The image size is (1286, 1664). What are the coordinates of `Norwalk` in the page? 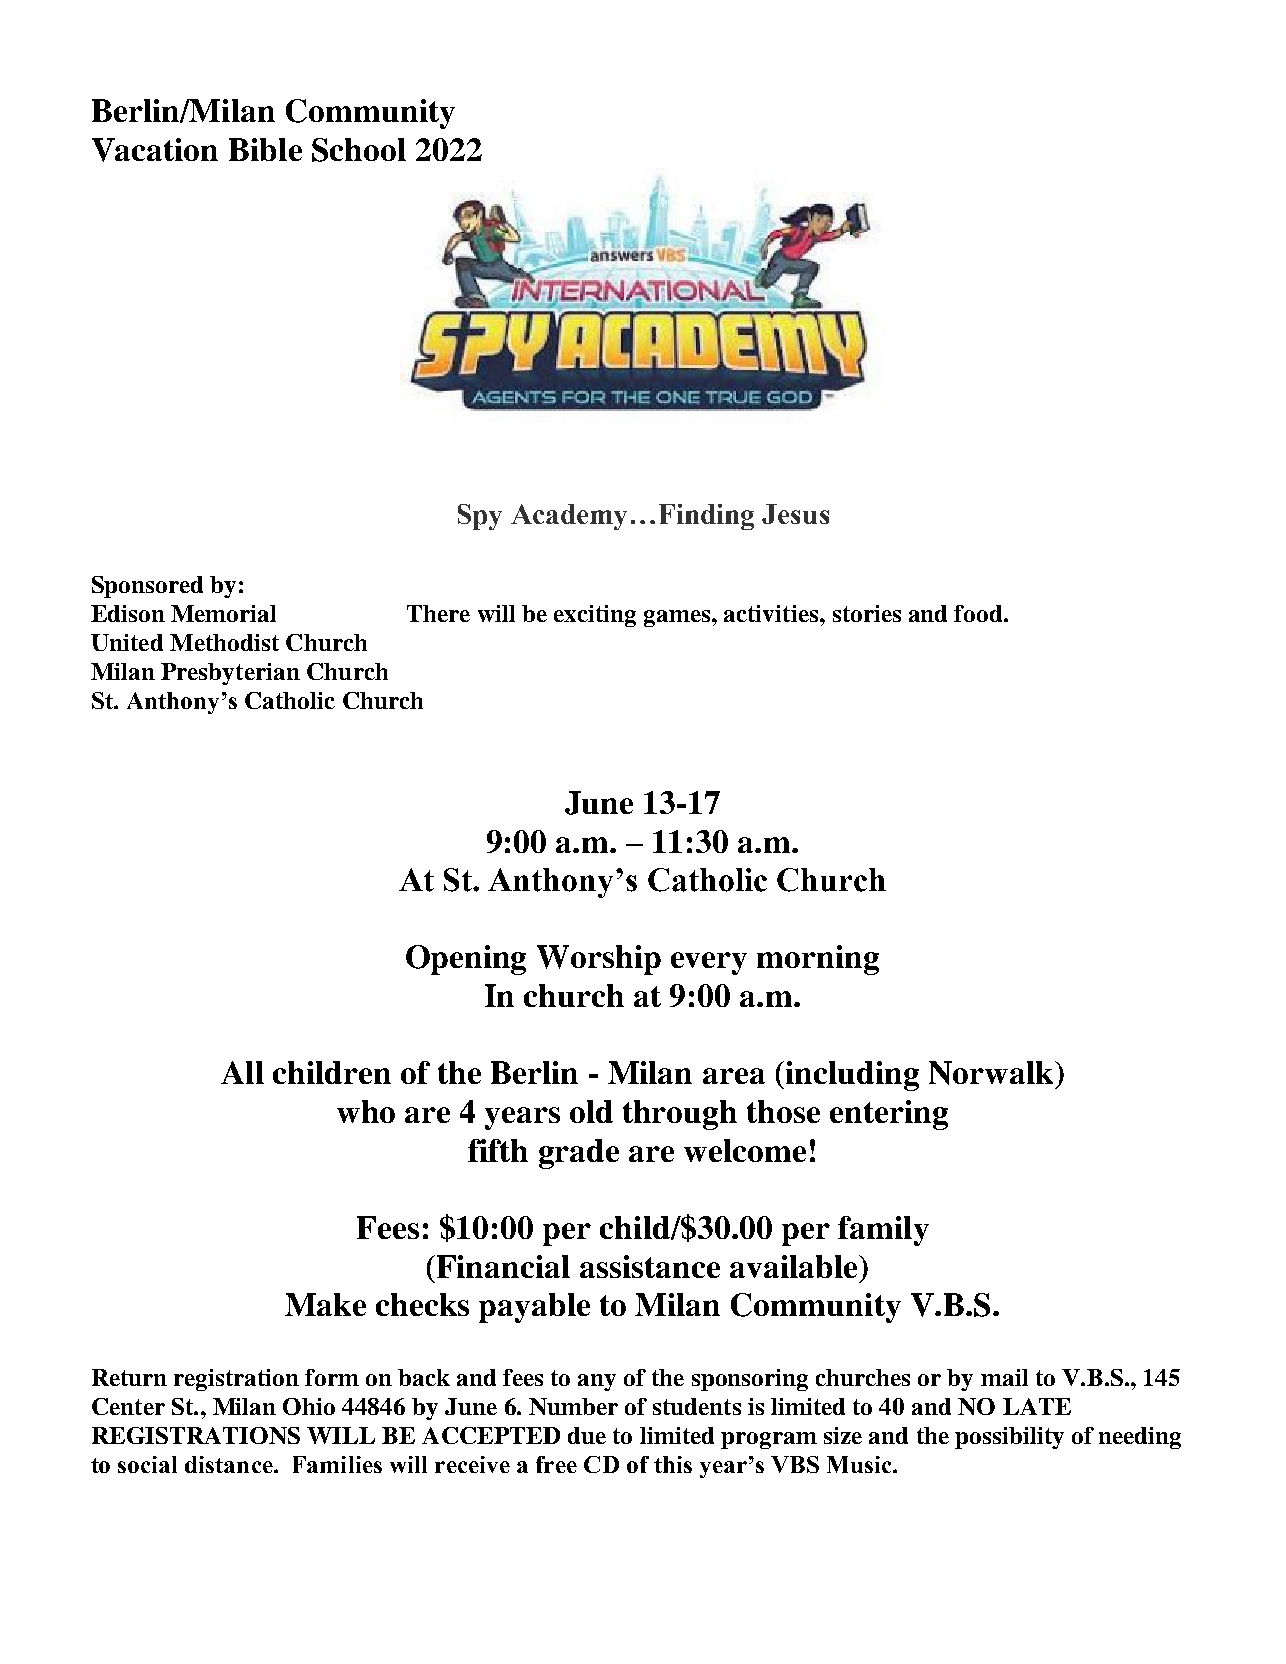 It's located at (992, 1073).
